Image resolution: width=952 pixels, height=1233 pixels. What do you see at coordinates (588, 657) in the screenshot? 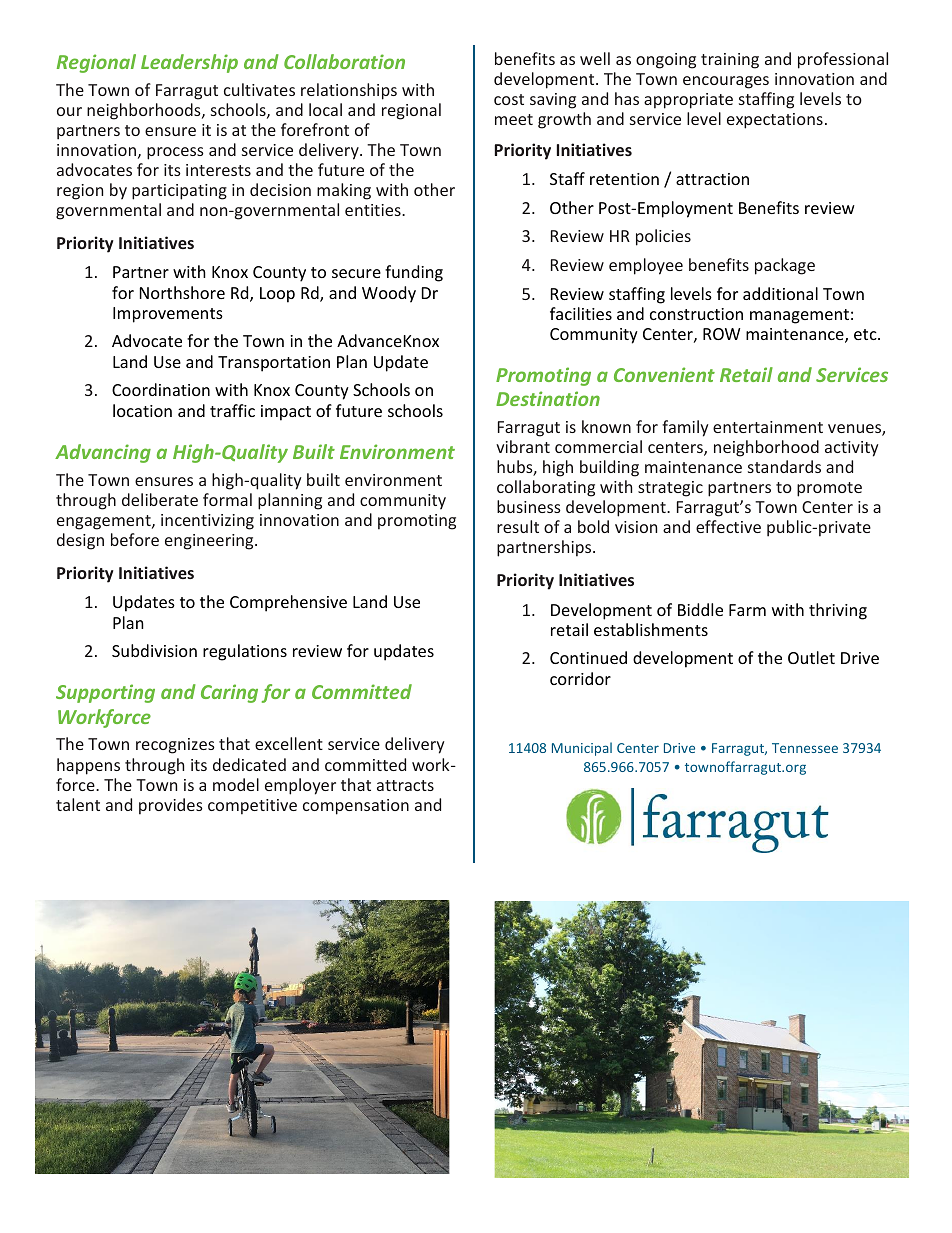
I see `Continued` at bounding box center [588, 657].
